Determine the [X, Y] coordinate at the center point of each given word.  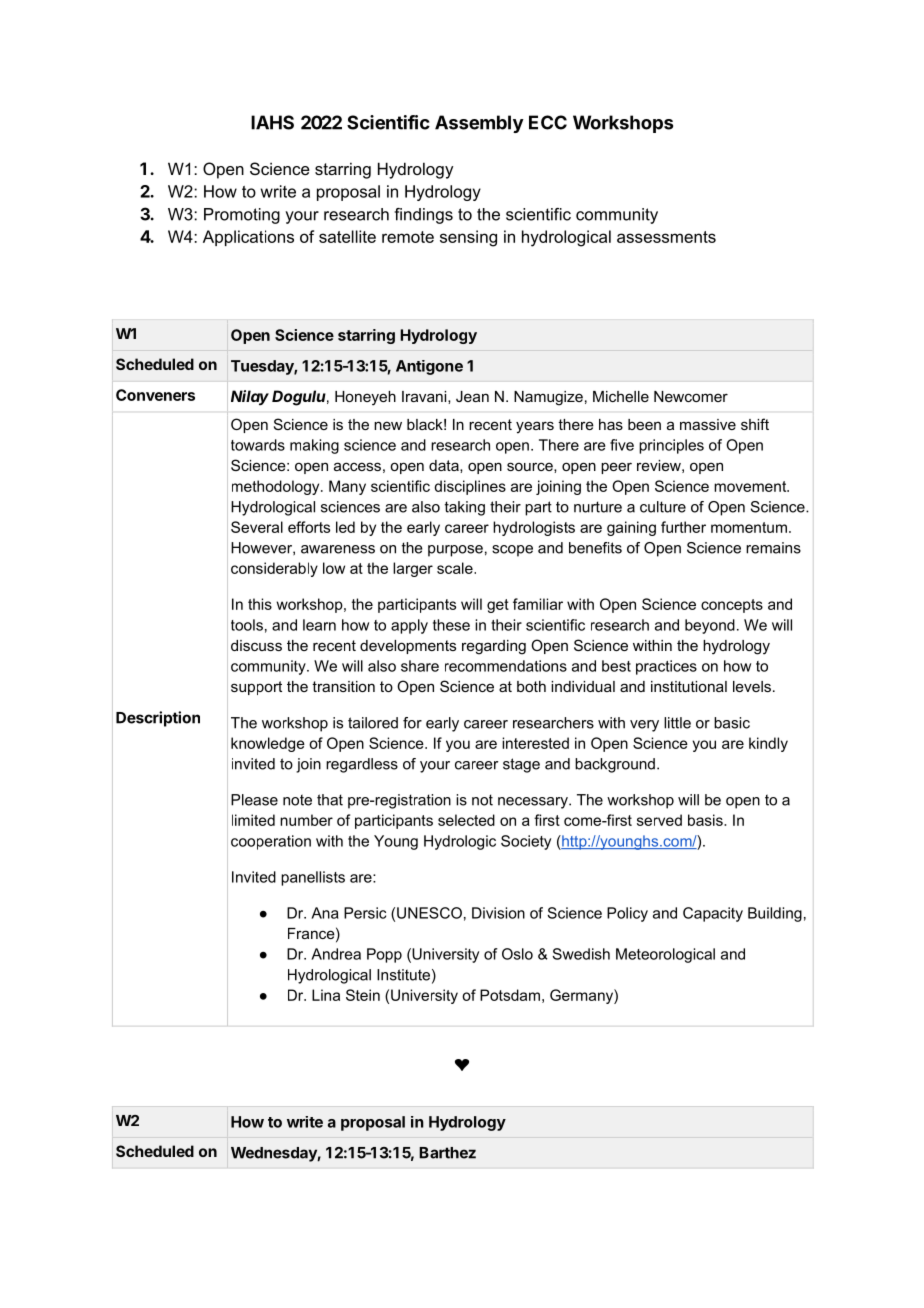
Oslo [517, 954]
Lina [326, 995]
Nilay [250, 397]
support [256, 688]
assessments [666, 237]
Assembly [479, 124]
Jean [472, 396]
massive [708, 424]
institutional [689, 686]
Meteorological [665, 955]
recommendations [506, 666]
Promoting [242, 216]
